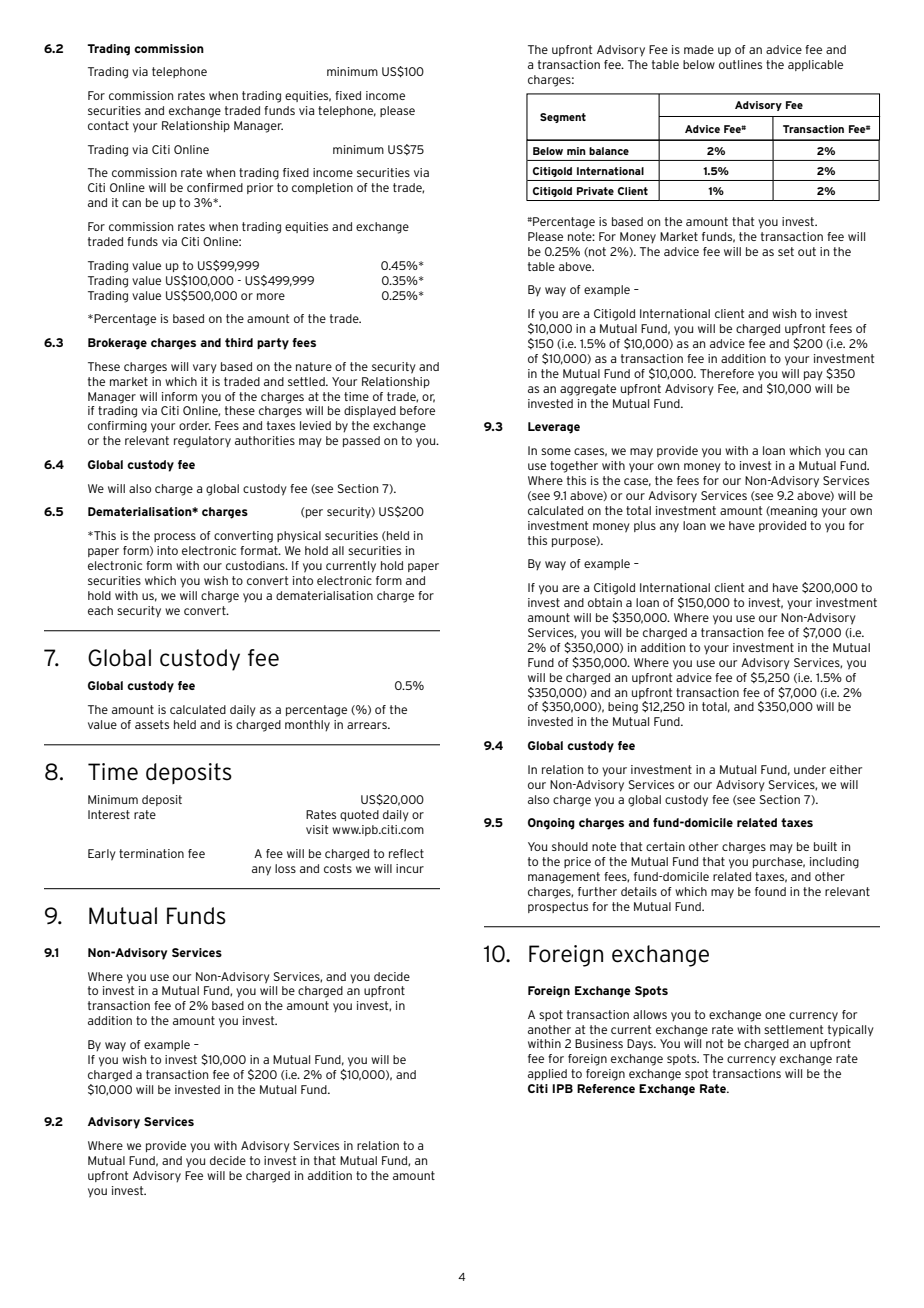 The image size is (924, 1308). Describe the element at coordinates (727, 373) in the screenshot. I see `Therefore` at that location.
